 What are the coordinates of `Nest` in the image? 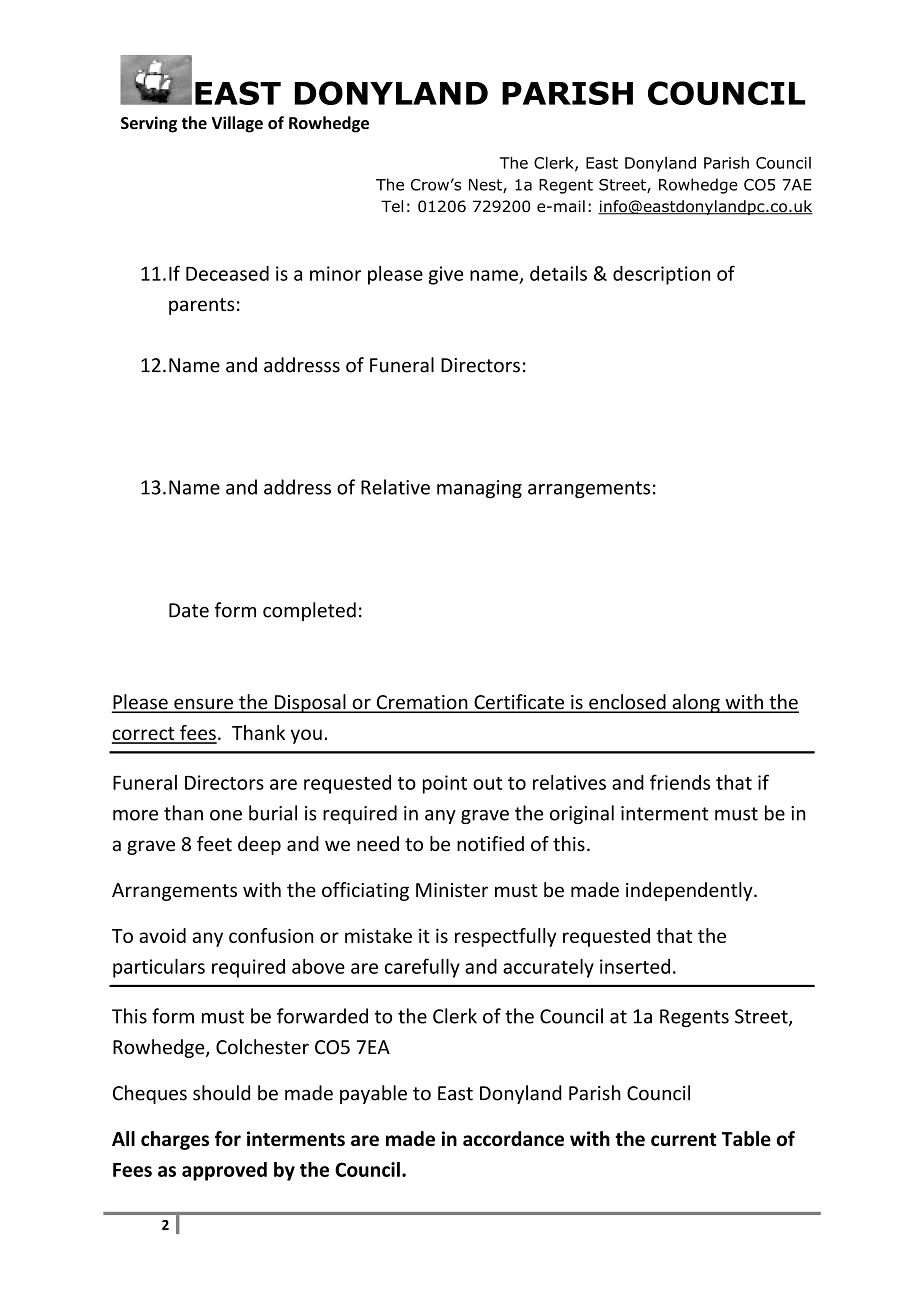 It's located at (486, 186).
